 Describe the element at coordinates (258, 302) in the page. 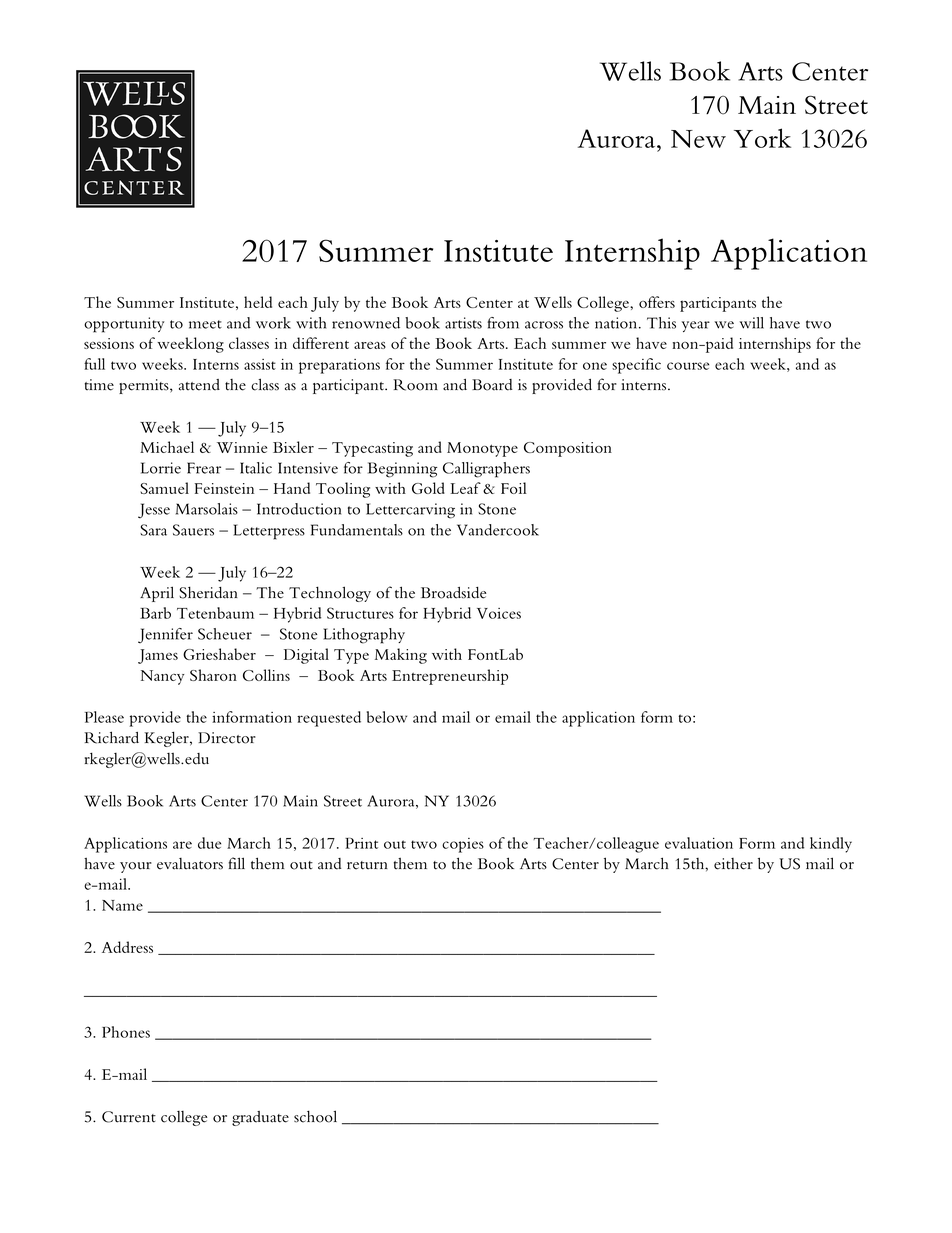

I see `held` at that location.
